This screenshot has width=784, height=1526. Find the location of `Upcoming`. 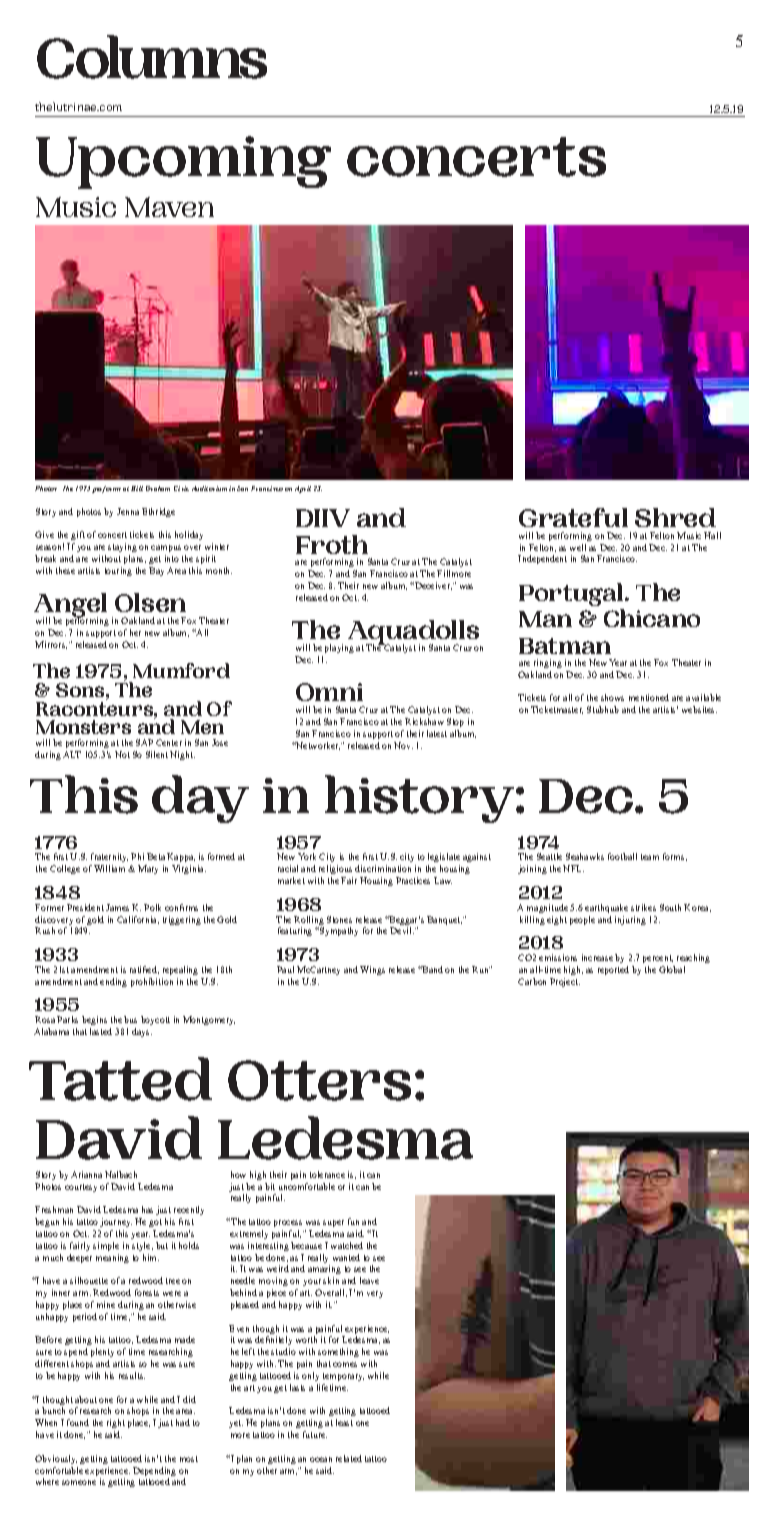

Upcoming is located at coordinates (183, 162).
